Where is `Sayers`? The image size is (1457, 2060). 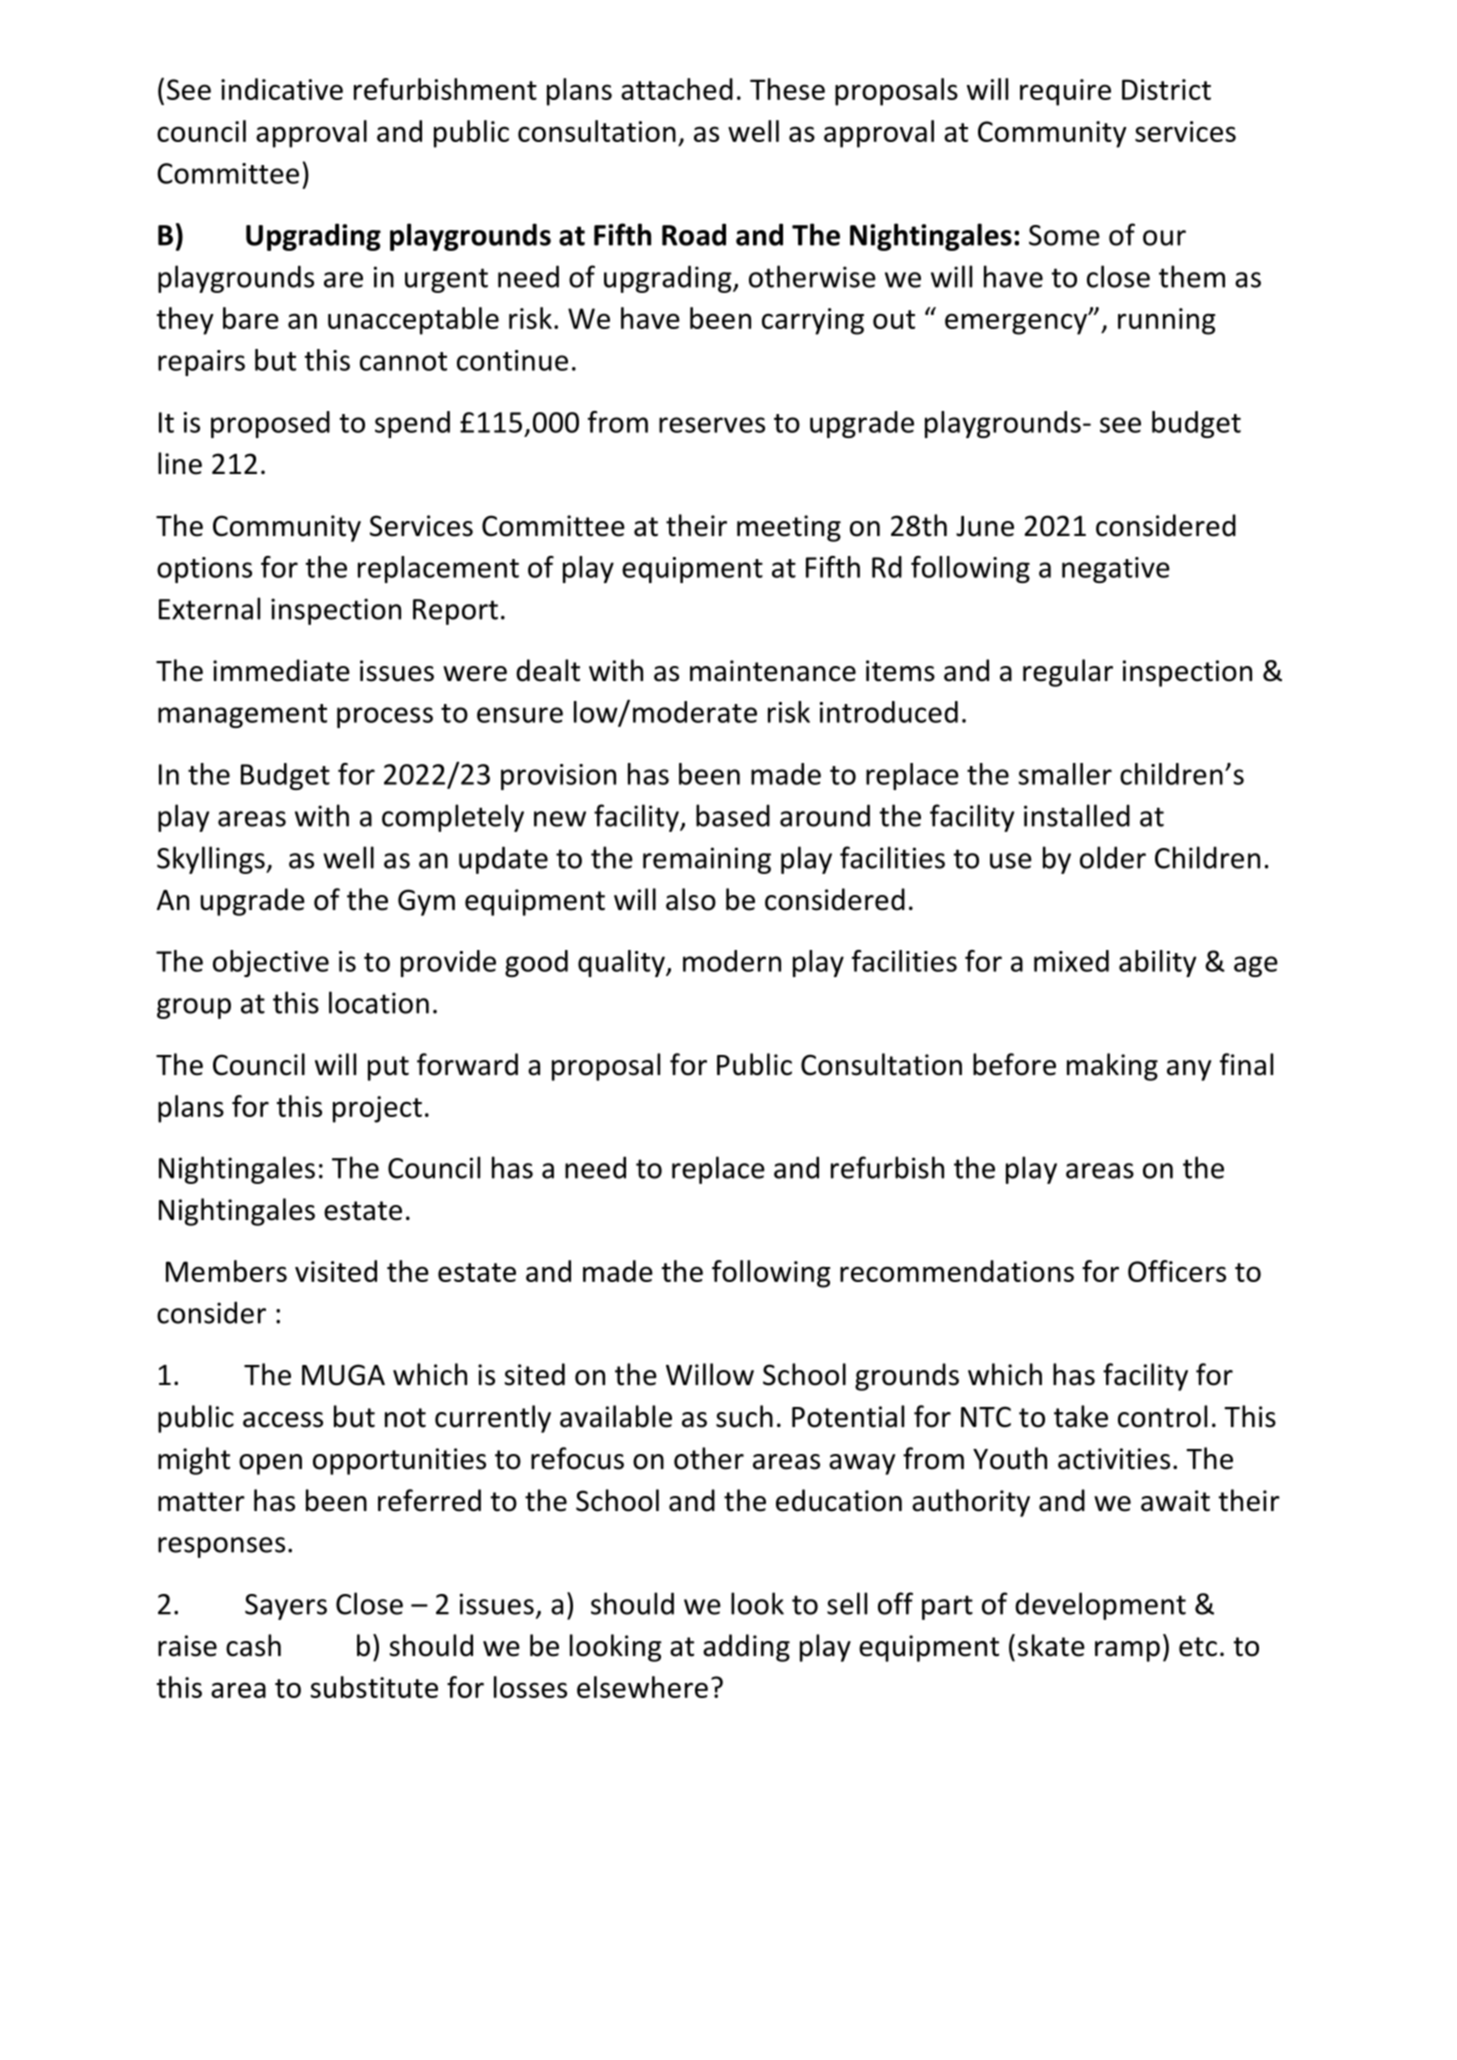
Sayers is located at coordinates (286, 1607).
